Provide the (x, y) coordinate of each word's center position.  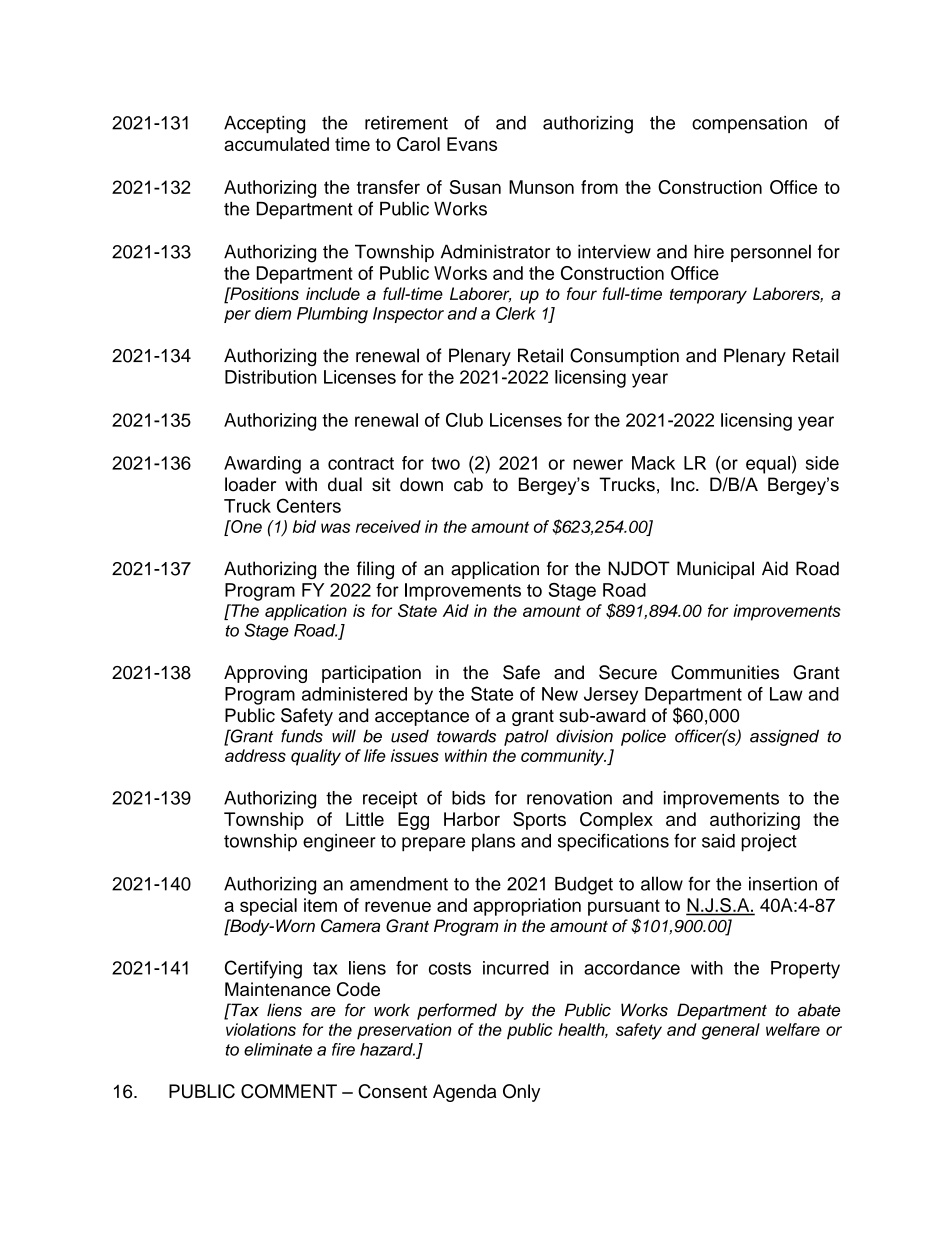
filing (375, 570)
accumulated (276, 144)
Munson (541, 187)
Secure (628, 672)
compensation (749, 124)
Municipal (715, 570)
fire (343, 1049)
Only (521, 1093)
